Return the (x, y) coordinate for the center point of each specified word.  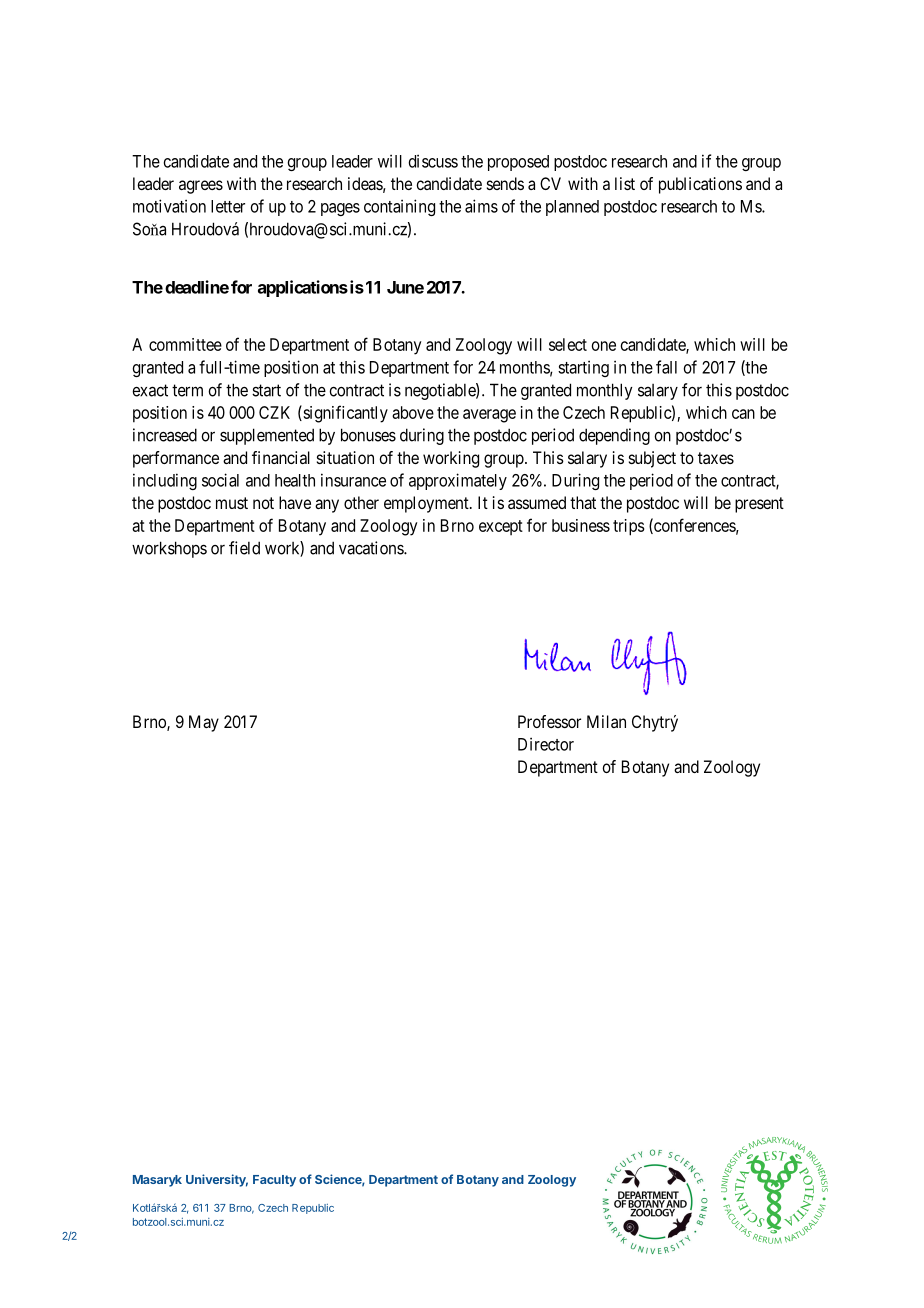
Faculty (274, 1181)
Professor (549, 721)
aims (481, 206)
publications (700, 185)
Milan (606, 721)
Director (546, 744)
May (204, 723)
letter (228, 206)
